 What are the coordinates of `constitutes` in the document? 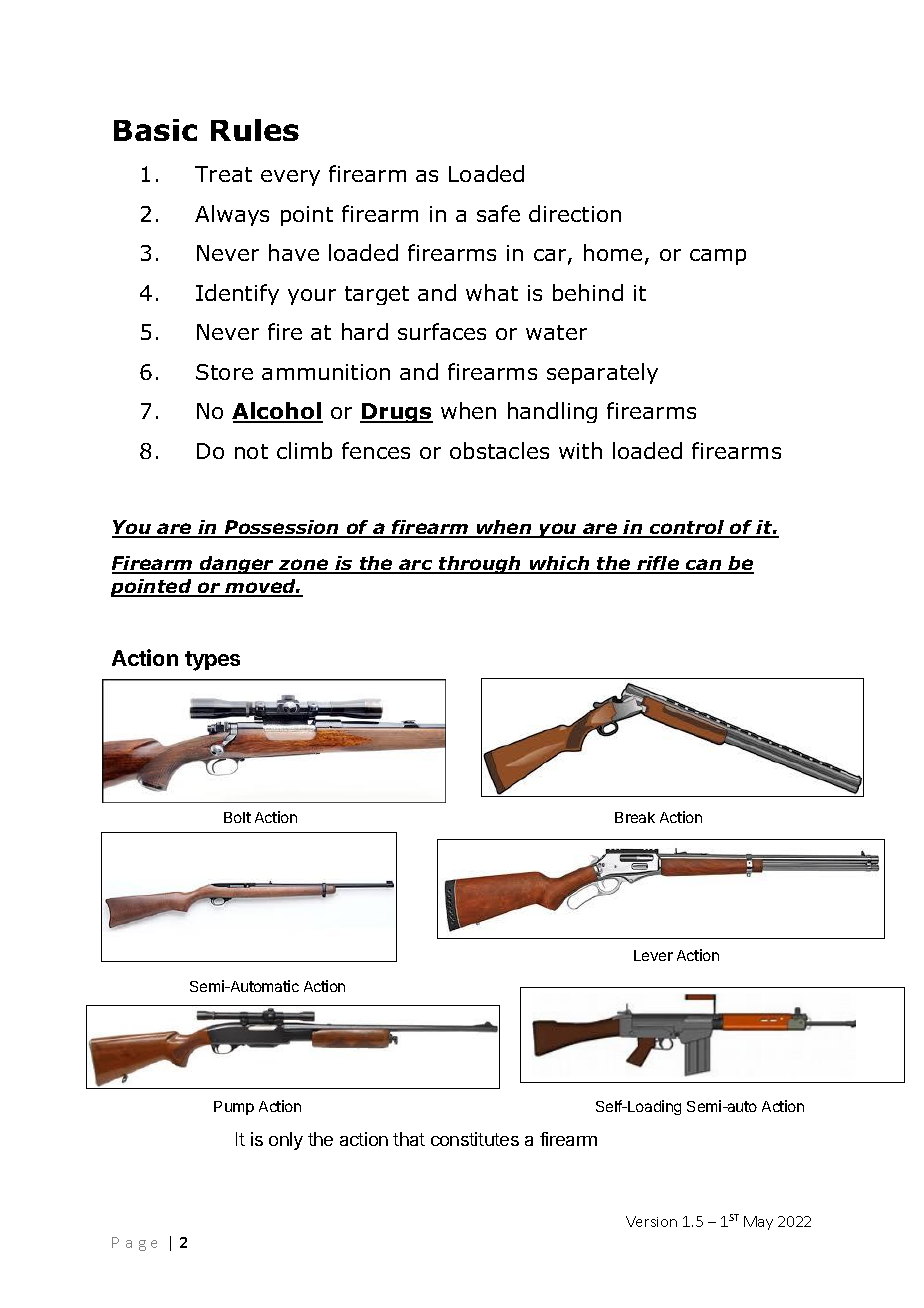 It's located at (475, 1139).
